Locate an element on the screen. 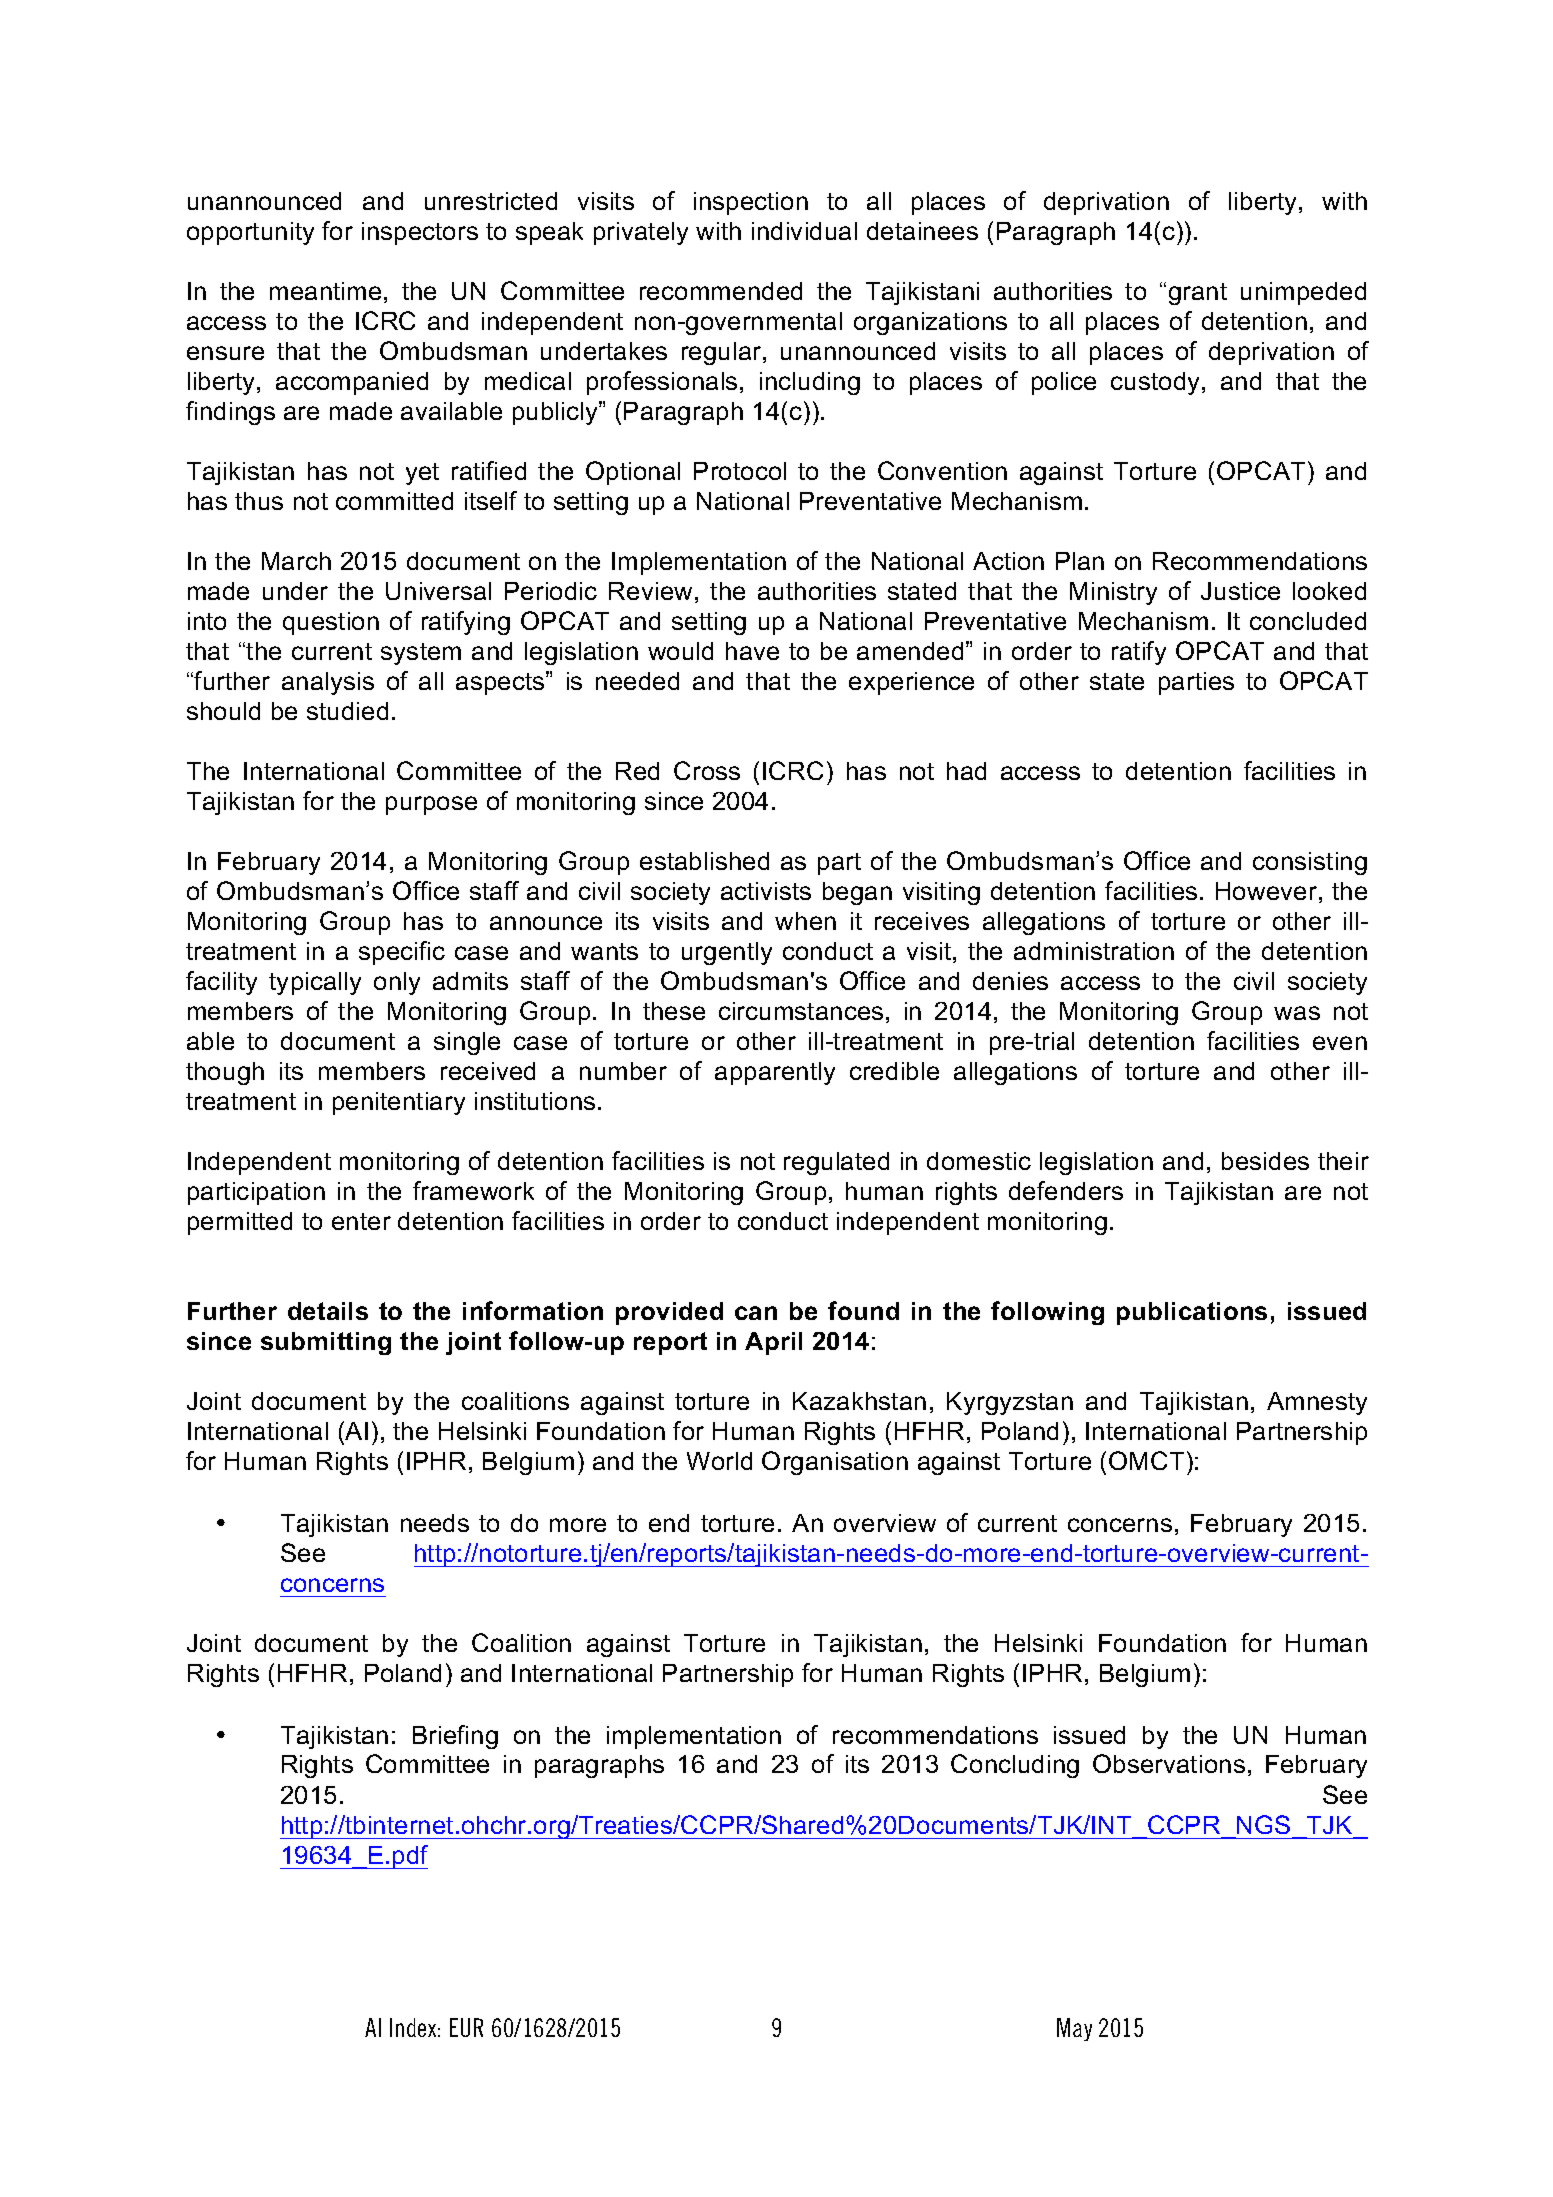 Image resolution: width=1553 pixels, height=2197 pixels. individual is located at coordinates (804, 231).
